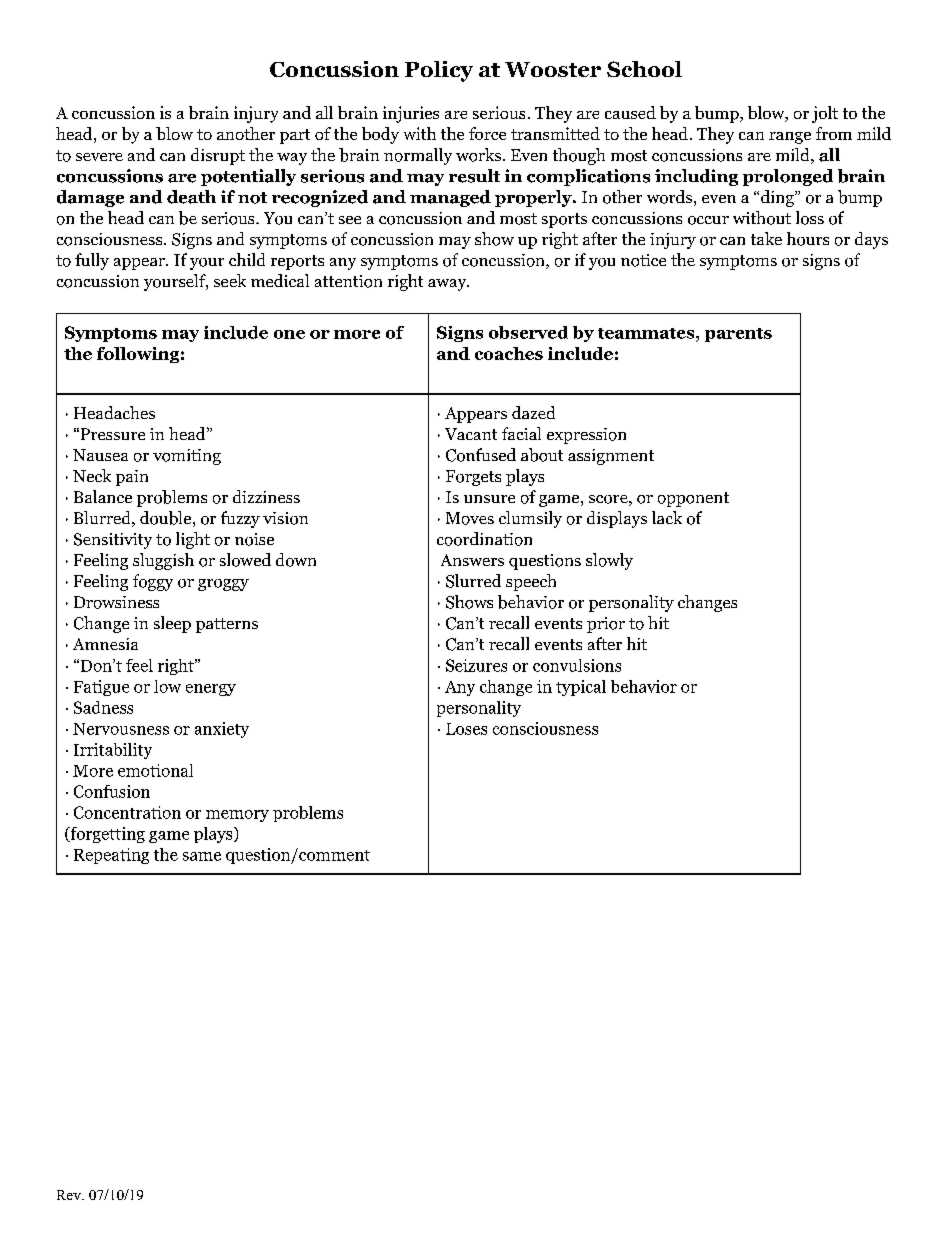 The height and width of the screenshot is (1233, 952). Describe the element at coordinates (187, 457) in the screenshot. I see `vomiting` at that location.
